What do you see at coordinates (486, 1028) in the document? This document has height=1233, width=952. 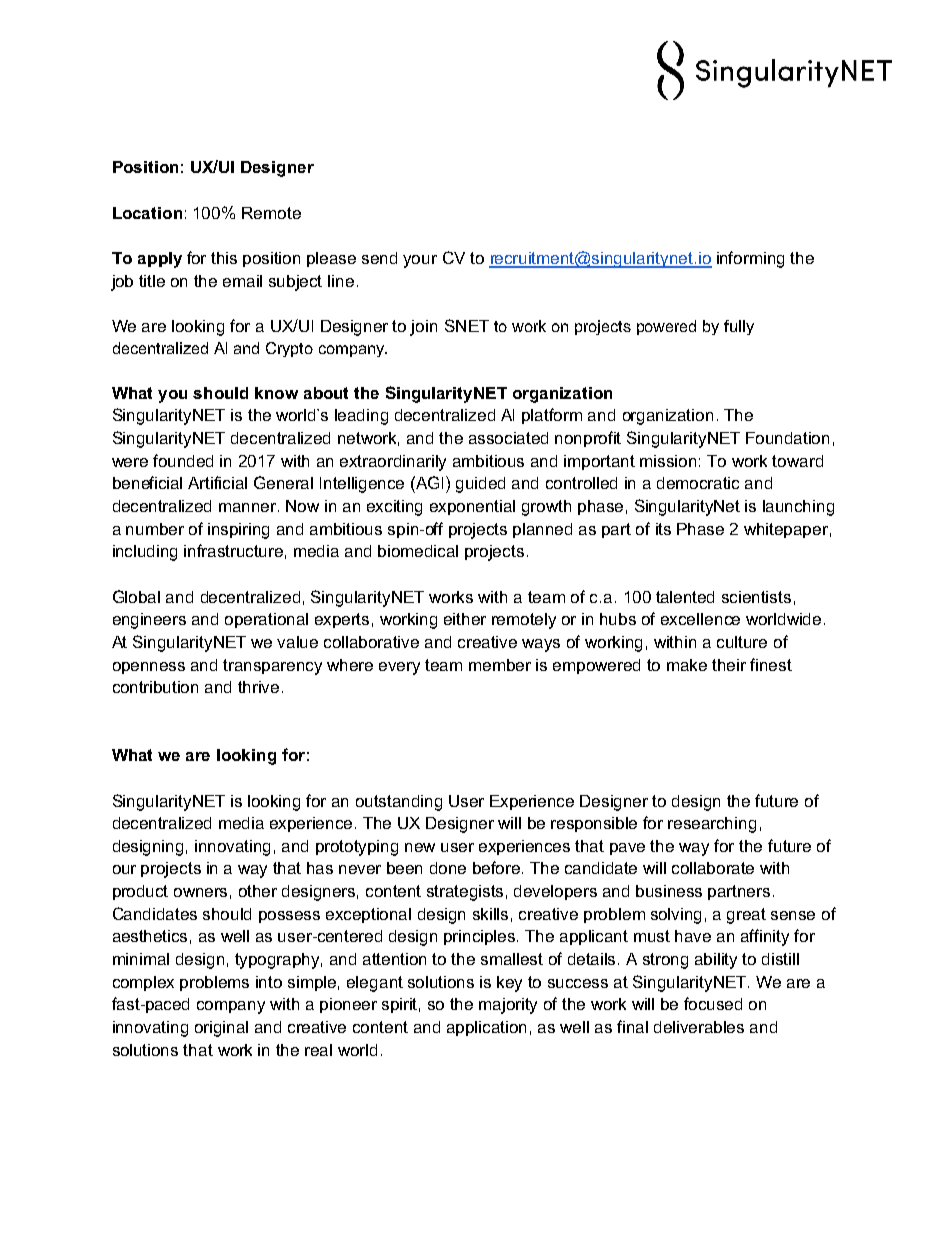 I see `application` at bounding box center [486, 1028].
